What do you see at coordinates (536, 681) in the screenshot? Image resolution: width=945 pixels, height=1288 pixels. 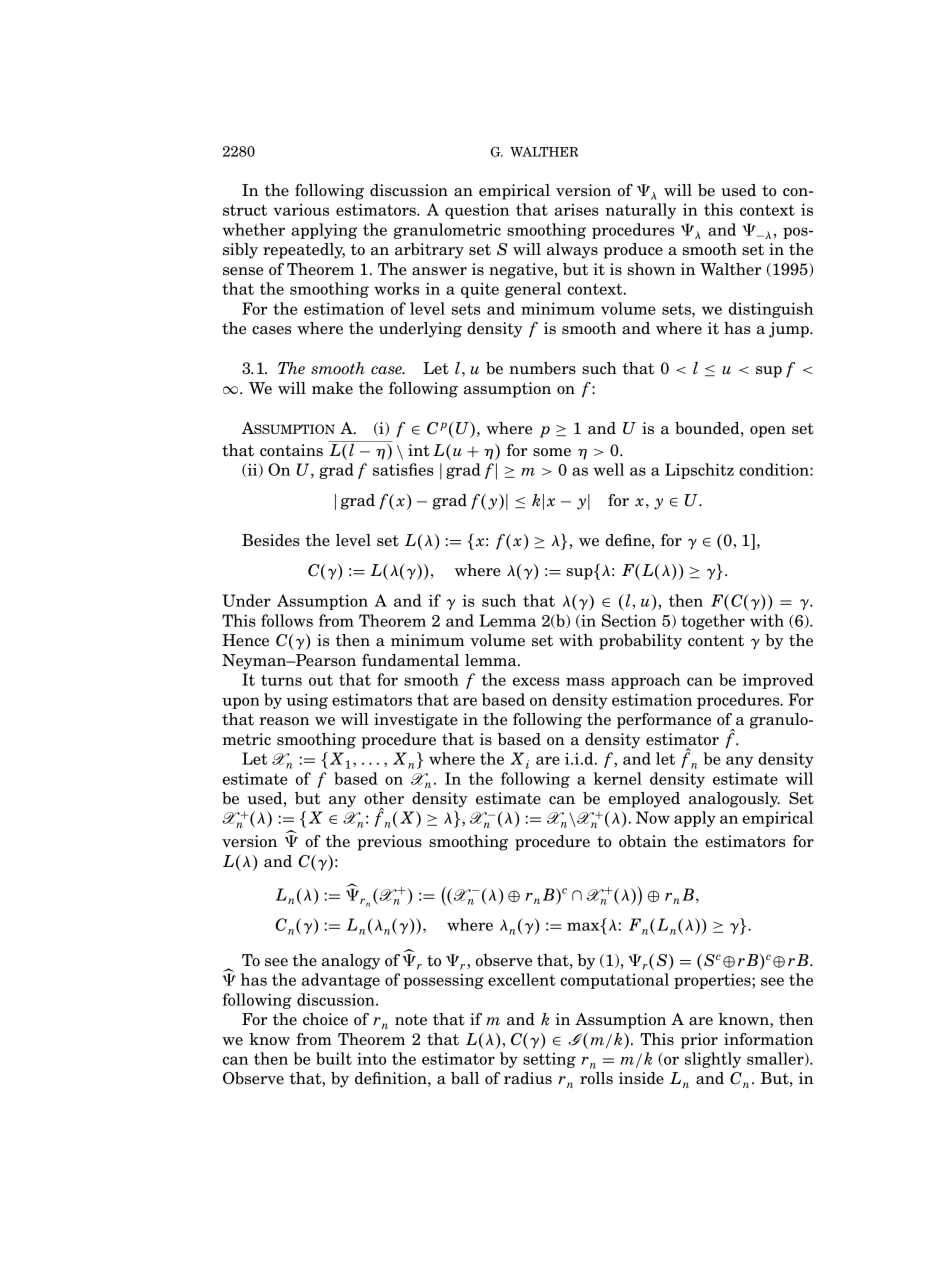 I see `excess` at bounding box center [536, 681].
